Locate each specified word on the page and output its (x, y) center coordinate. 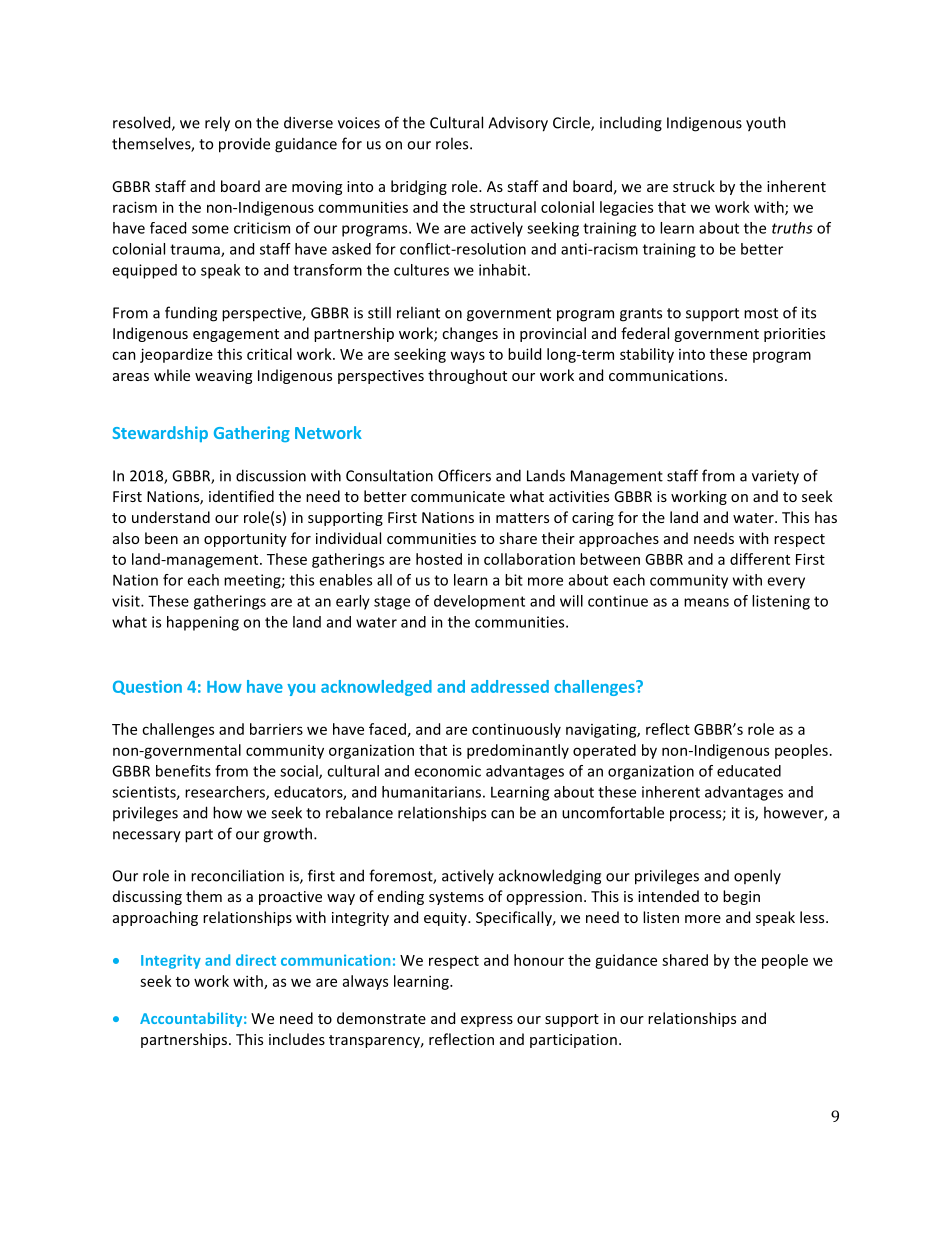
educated (749, 771)
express (487, 1021)
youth (766, 124)
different (760, 559)
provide (244, 145)
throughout (467, 376)
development (479, 602)
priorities (794, 335)
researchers (226, 793)
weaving (223, 377)
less (813, 917)
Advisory (518, 124)
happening (203, 623)
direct (256, 960)
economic (447, 771)
